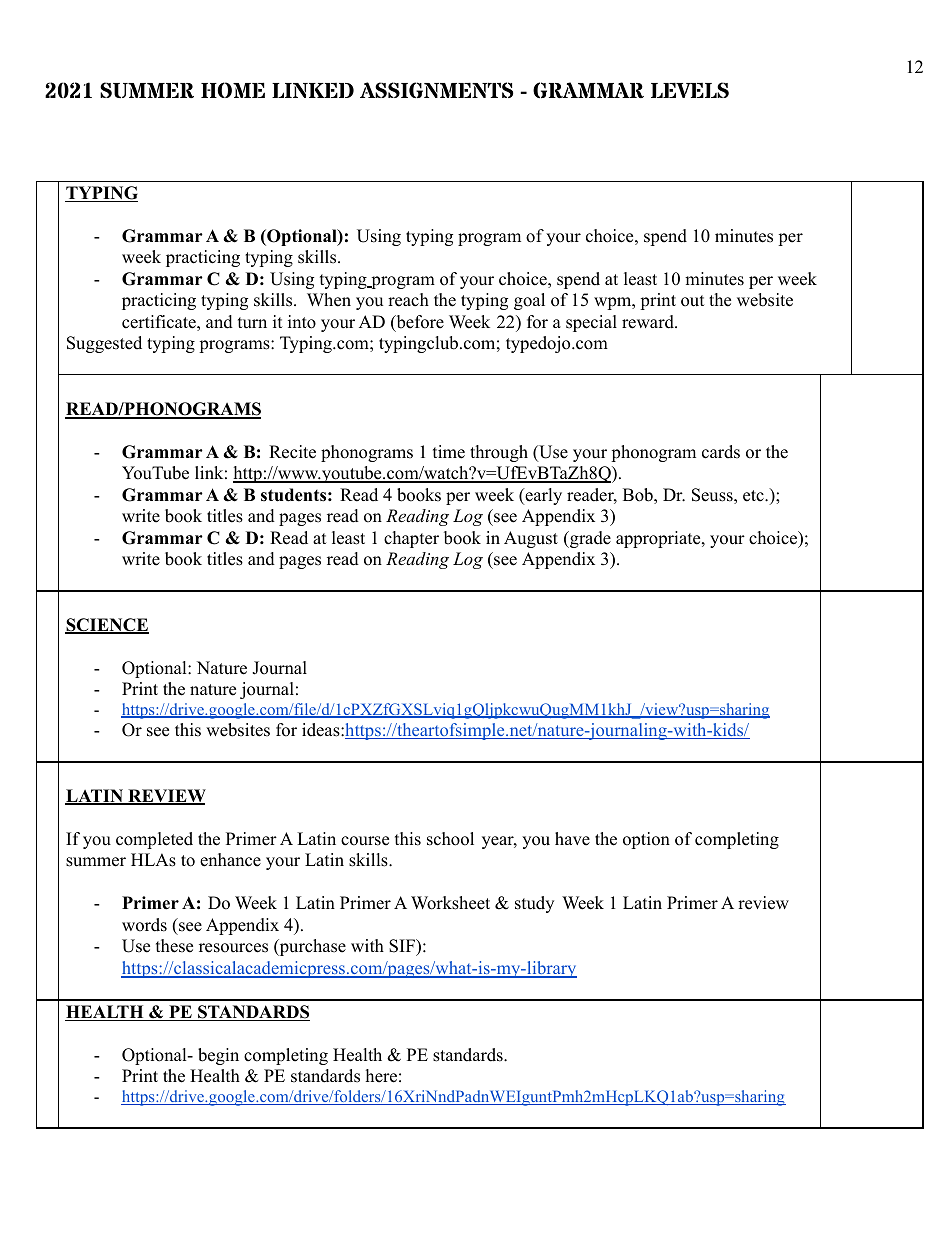  What do you see at coordinates (436, 90) in the page?
I see `ASSIGNMENTS` at bounding box center [436, 90].
